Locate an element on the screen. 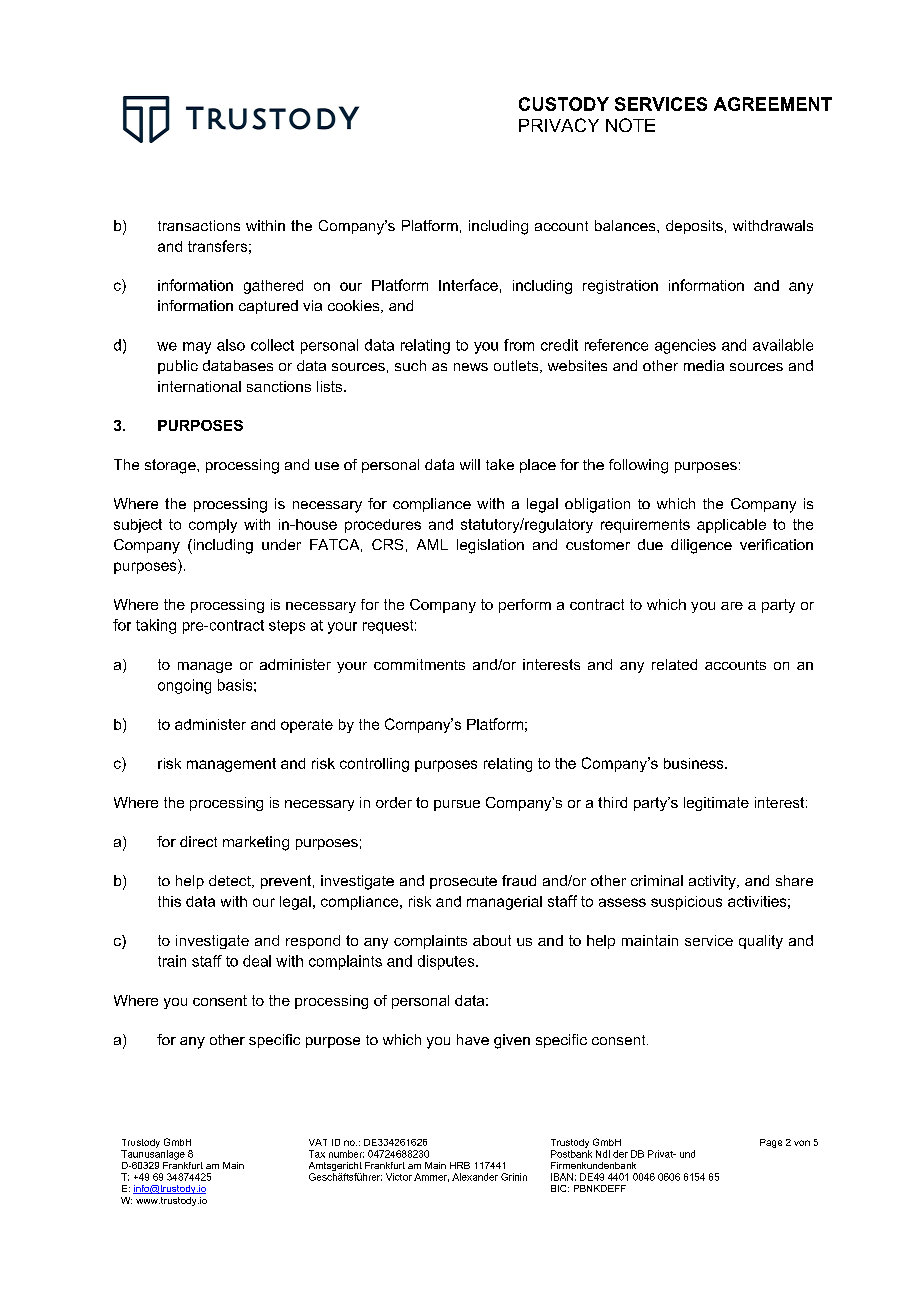  commitments is located at coordinates (419, 664).
